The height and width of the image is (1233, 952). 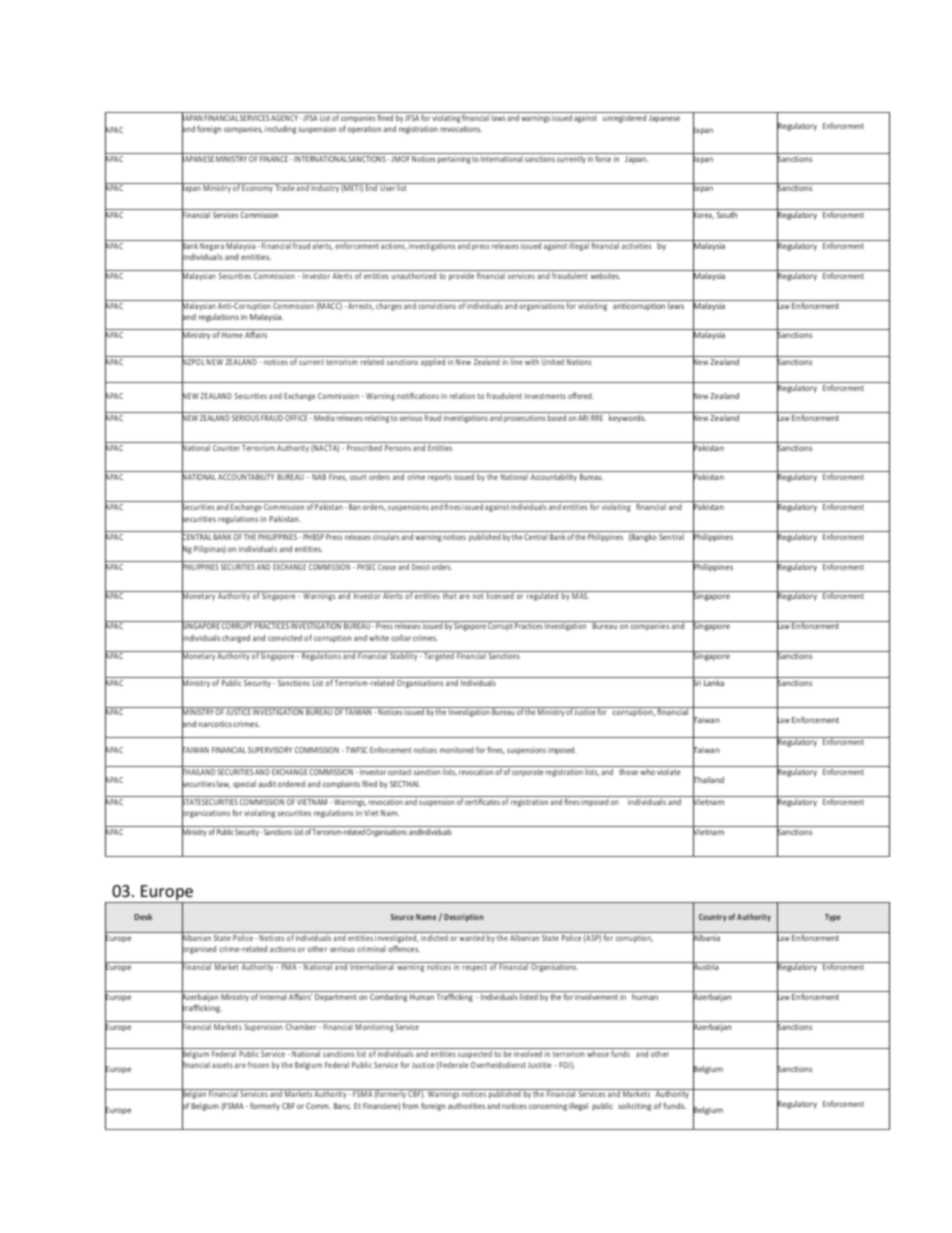 What do you see at coordinates (222, 1065) in the image?
I see `assets` at bounding box center [222, 1065].
